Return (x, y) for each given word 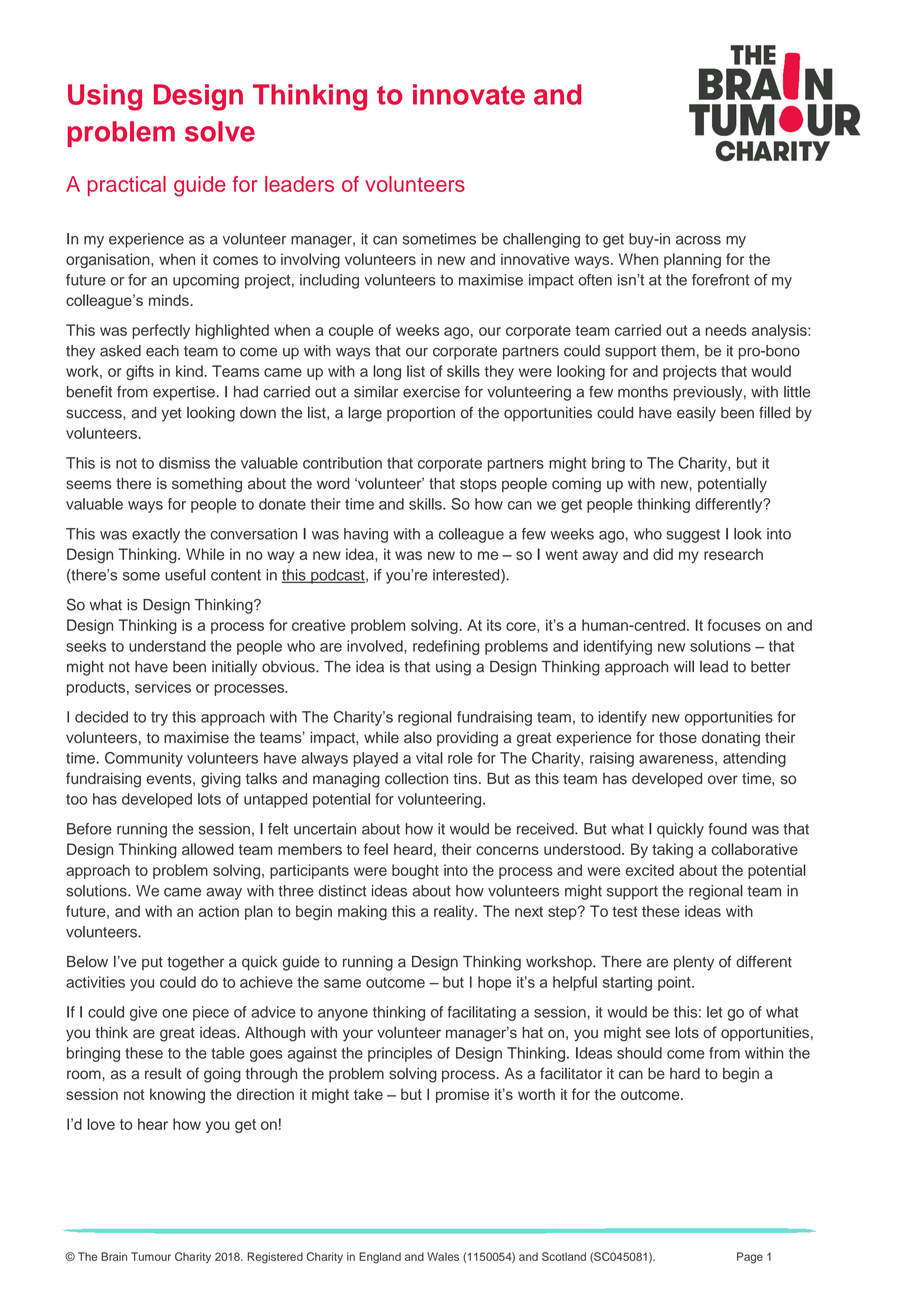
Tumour (151, 1256)
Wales (443, 1256)
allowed (208, 849)
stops (478, 485)
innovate (469, 94)
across (698, 240)
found (727, 829)
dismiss (184, 463)
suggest (693, 536)
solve (220, 131)
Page (750, 1258)
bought (415, 871)
